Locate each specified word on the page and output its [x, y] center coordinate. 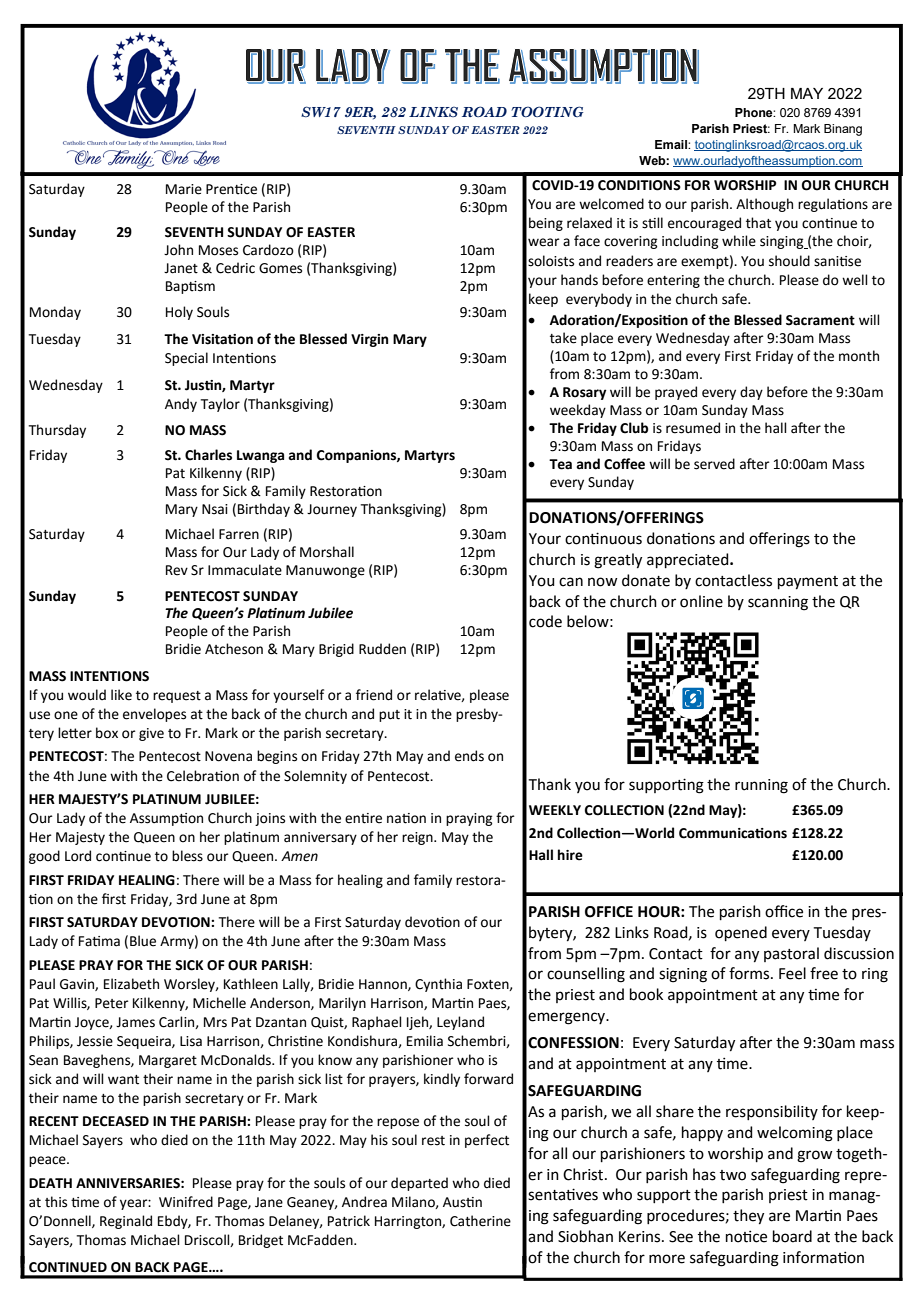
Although [764, 205]
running [761, 786]
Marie [184, 189]
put [389, 716]
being [546, 224]
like [121, 695]
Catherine [480, 1221]
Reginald [126, 1222]
